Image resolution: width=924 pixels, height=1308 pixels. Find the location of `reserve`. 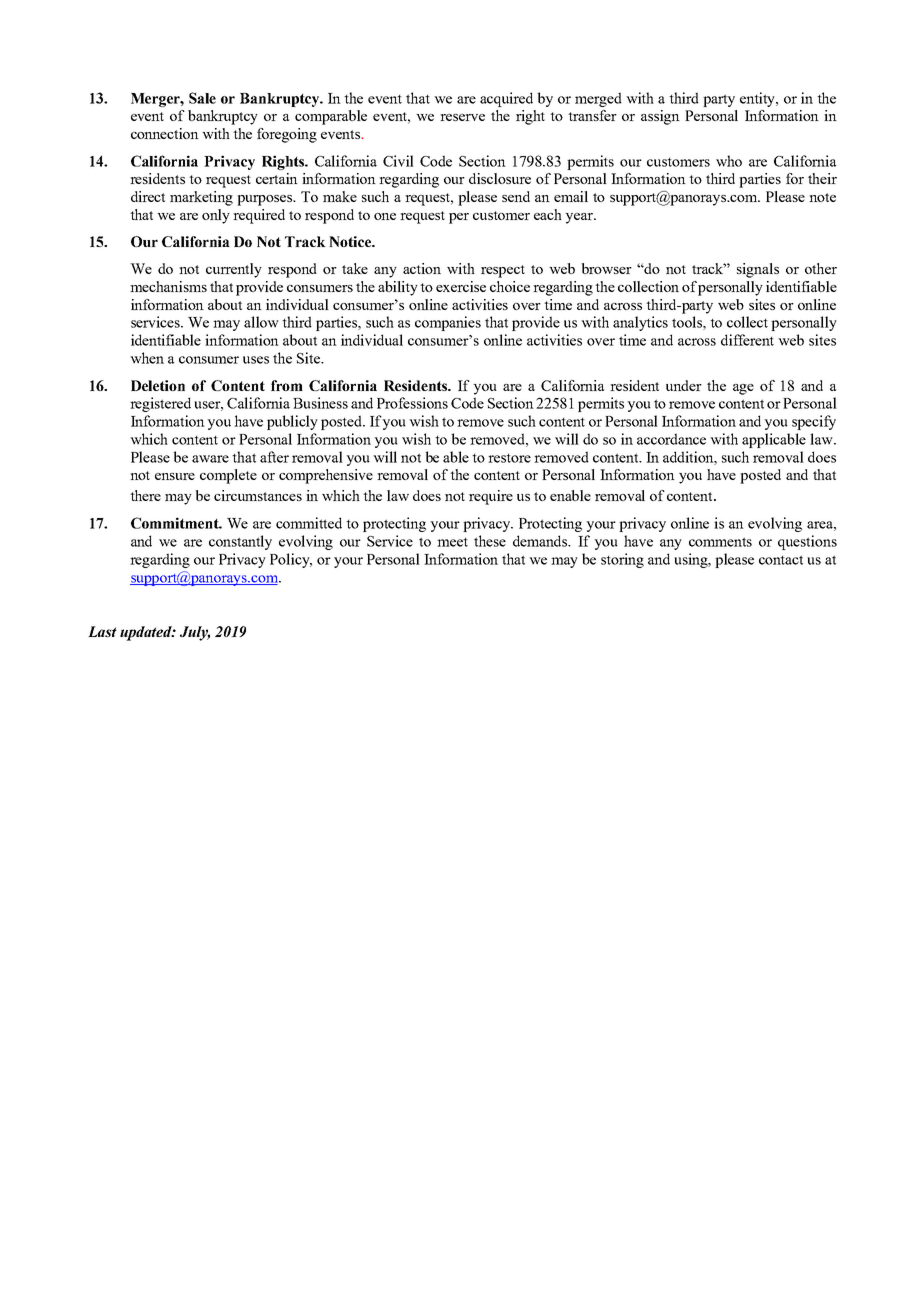

reserve is located at coordinates (462, 117).
